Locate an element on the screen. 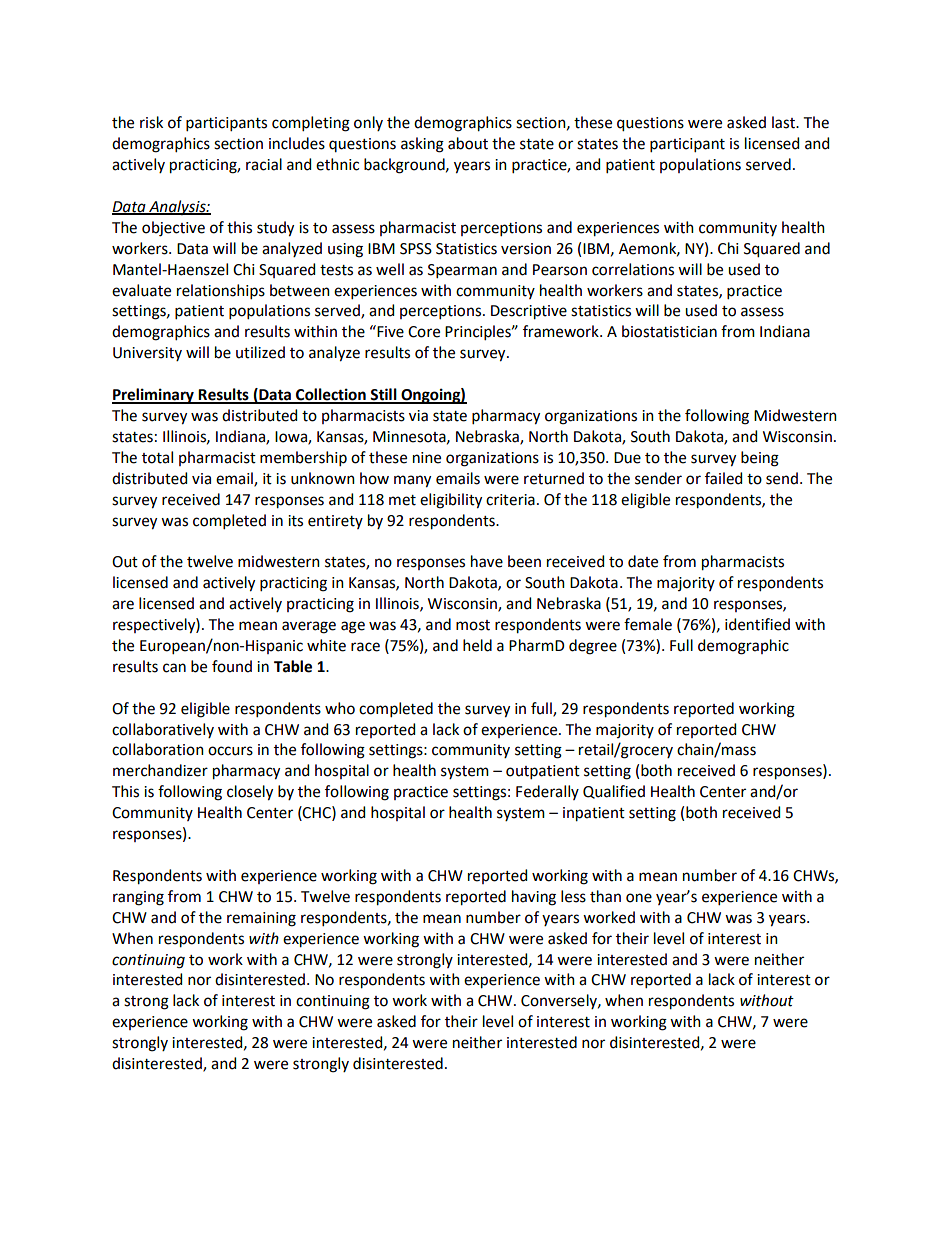 The width and height of the screenshot is (952, 1233). having is located at coordinates (534, 898).
